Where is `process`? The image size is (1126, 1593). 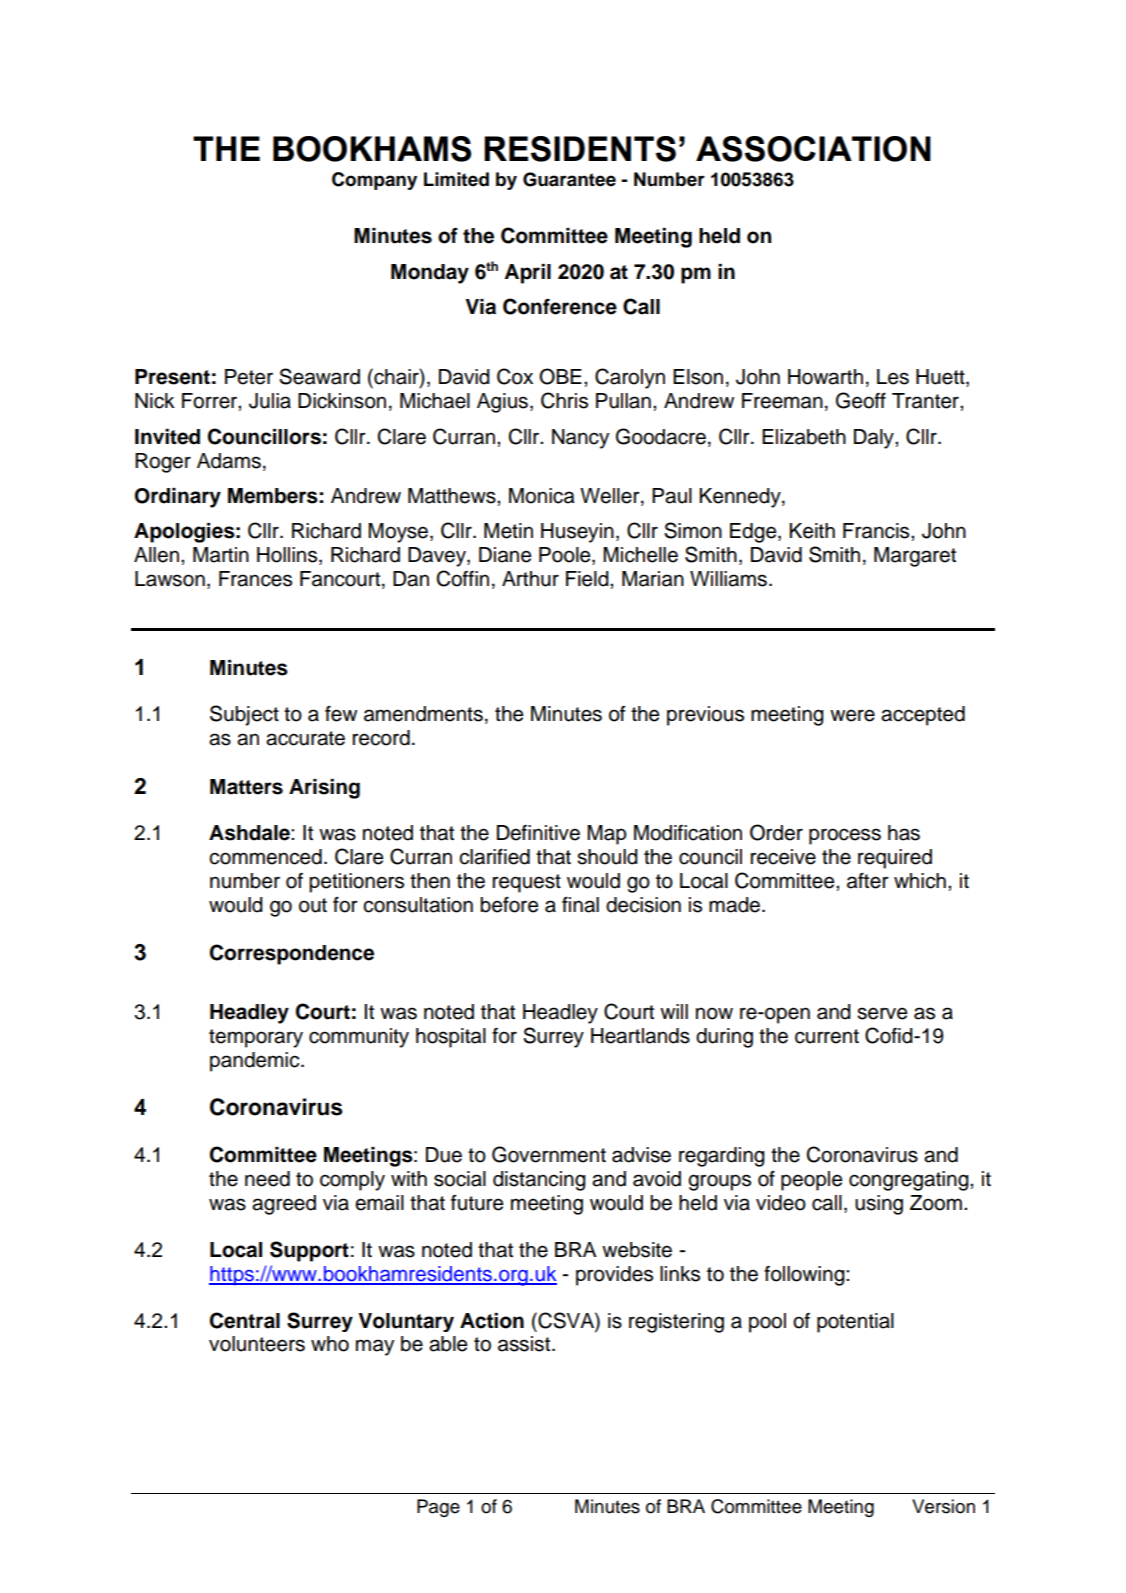 process is located at coordinates (845, 836).
